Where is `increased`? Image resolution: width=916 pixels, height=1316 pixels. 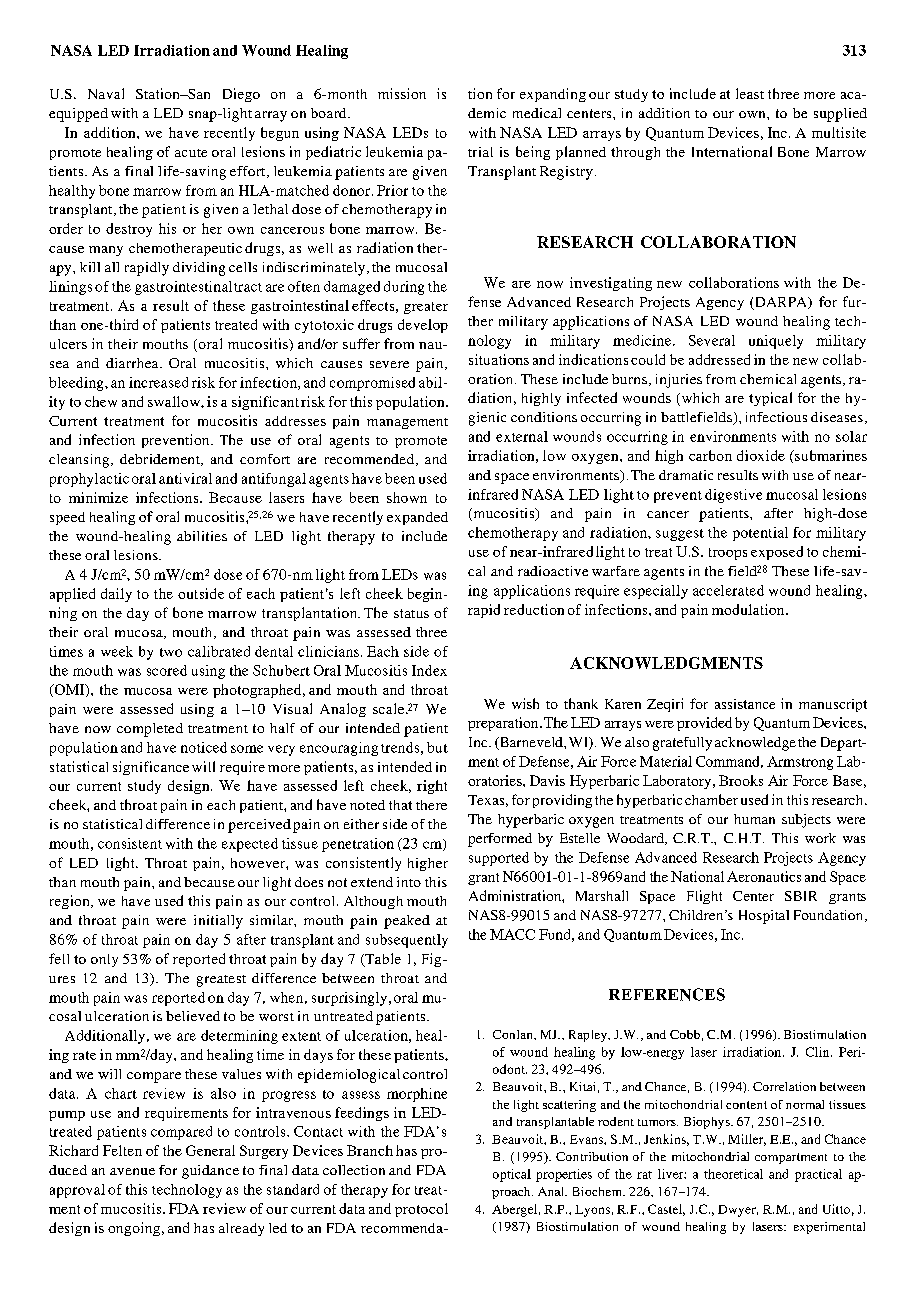
increased is located at coordinates (158, 382).
